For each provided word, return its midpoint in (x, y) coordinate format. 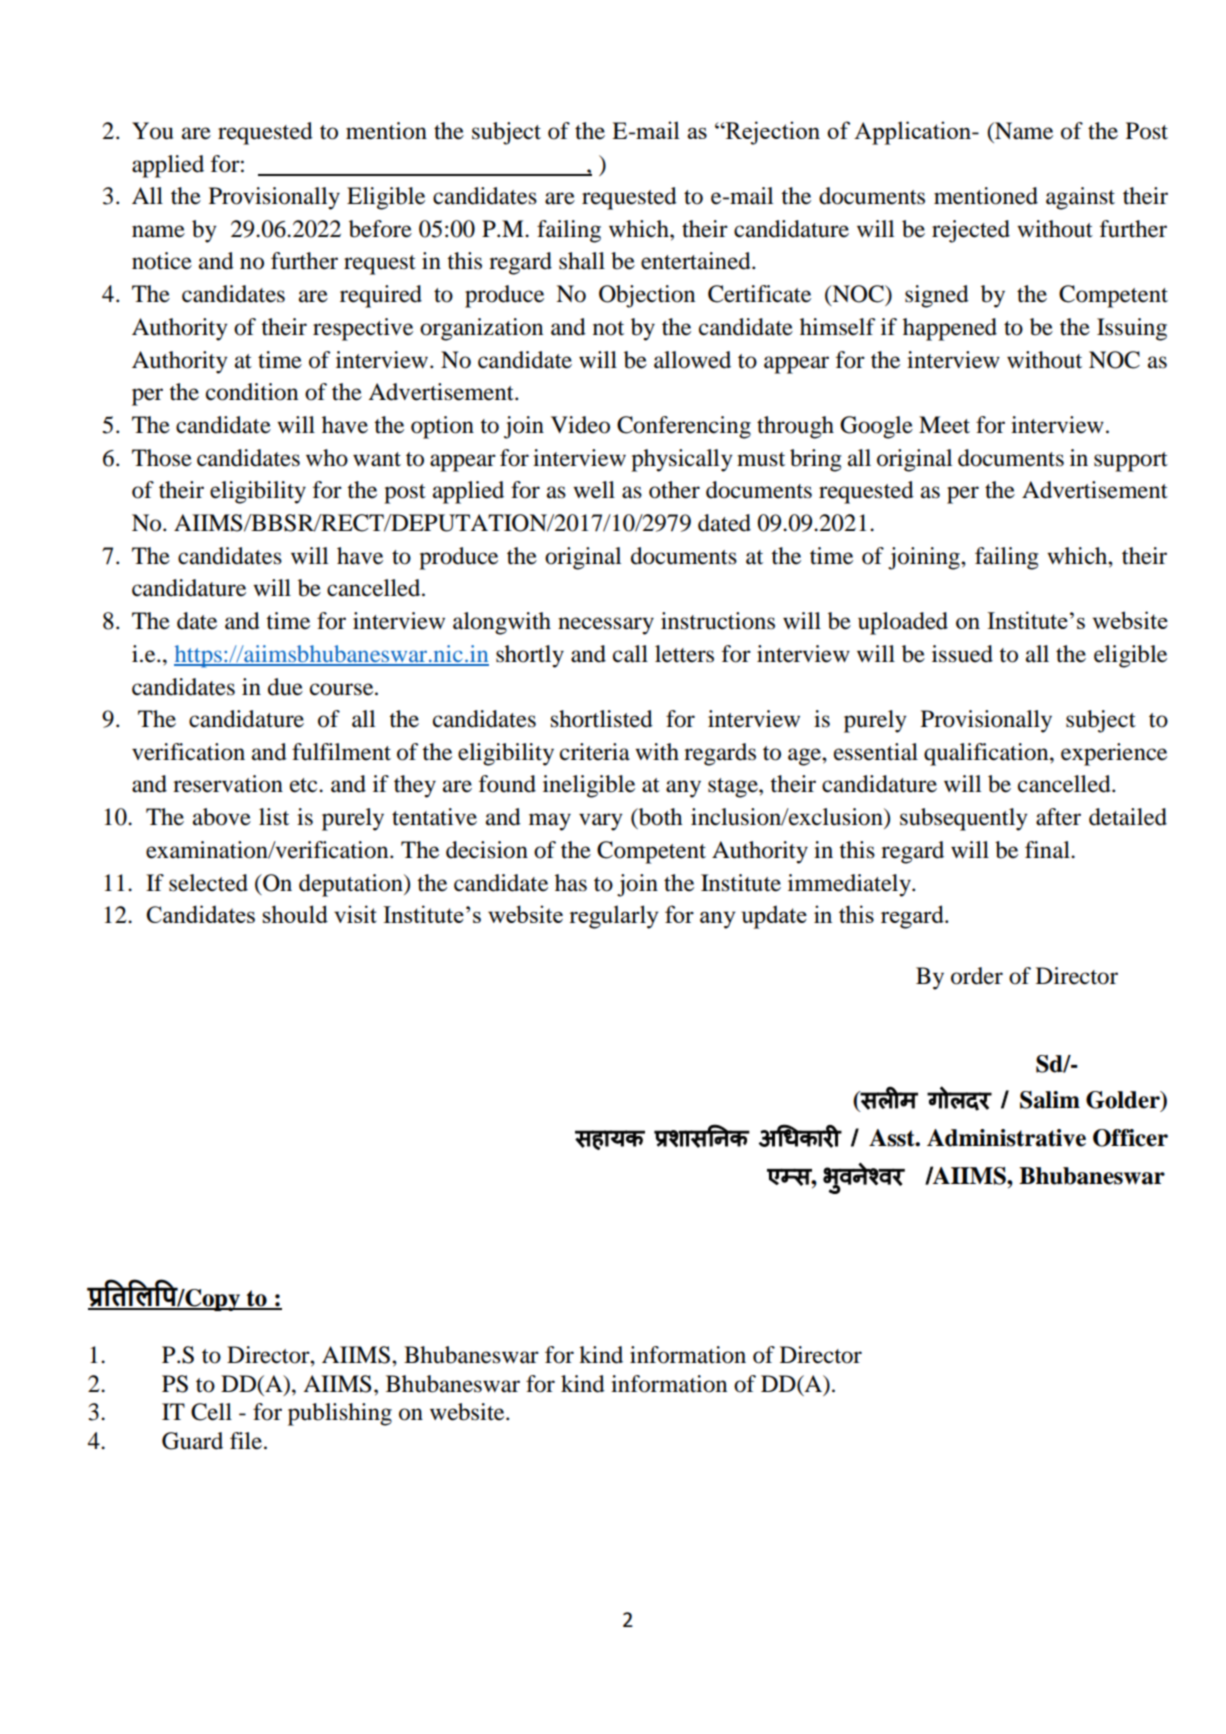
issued (962, 654)
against (1080, 198)
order (977, 976)
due (285, 687)
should (295, 914)
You (152, 131)
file (247, 1441)
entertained (697, 261)
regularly (614, 917)
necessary (606, 626)
